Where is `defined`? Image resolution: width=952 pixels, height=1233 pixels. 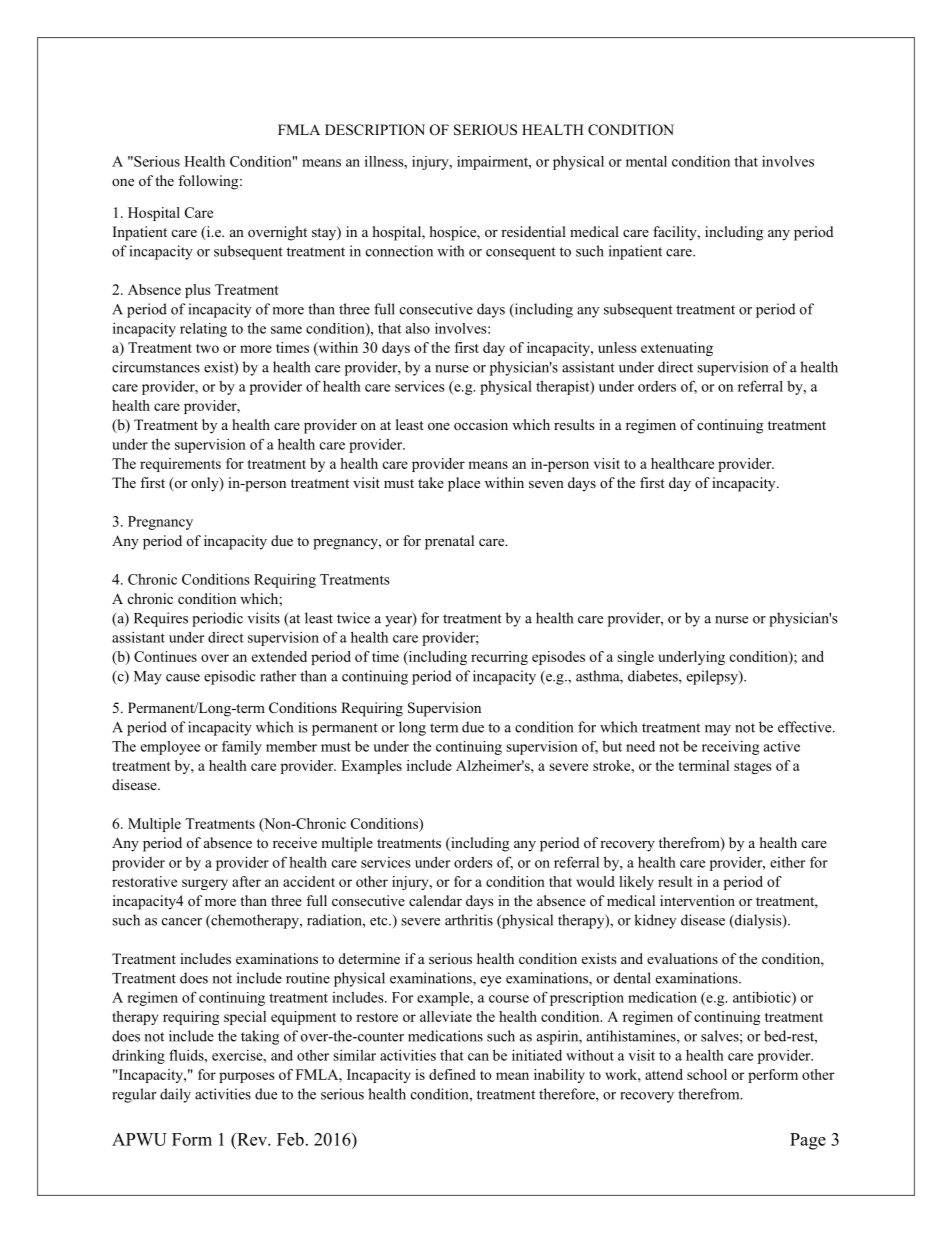
defined is located at coordinates (452, 1074).
